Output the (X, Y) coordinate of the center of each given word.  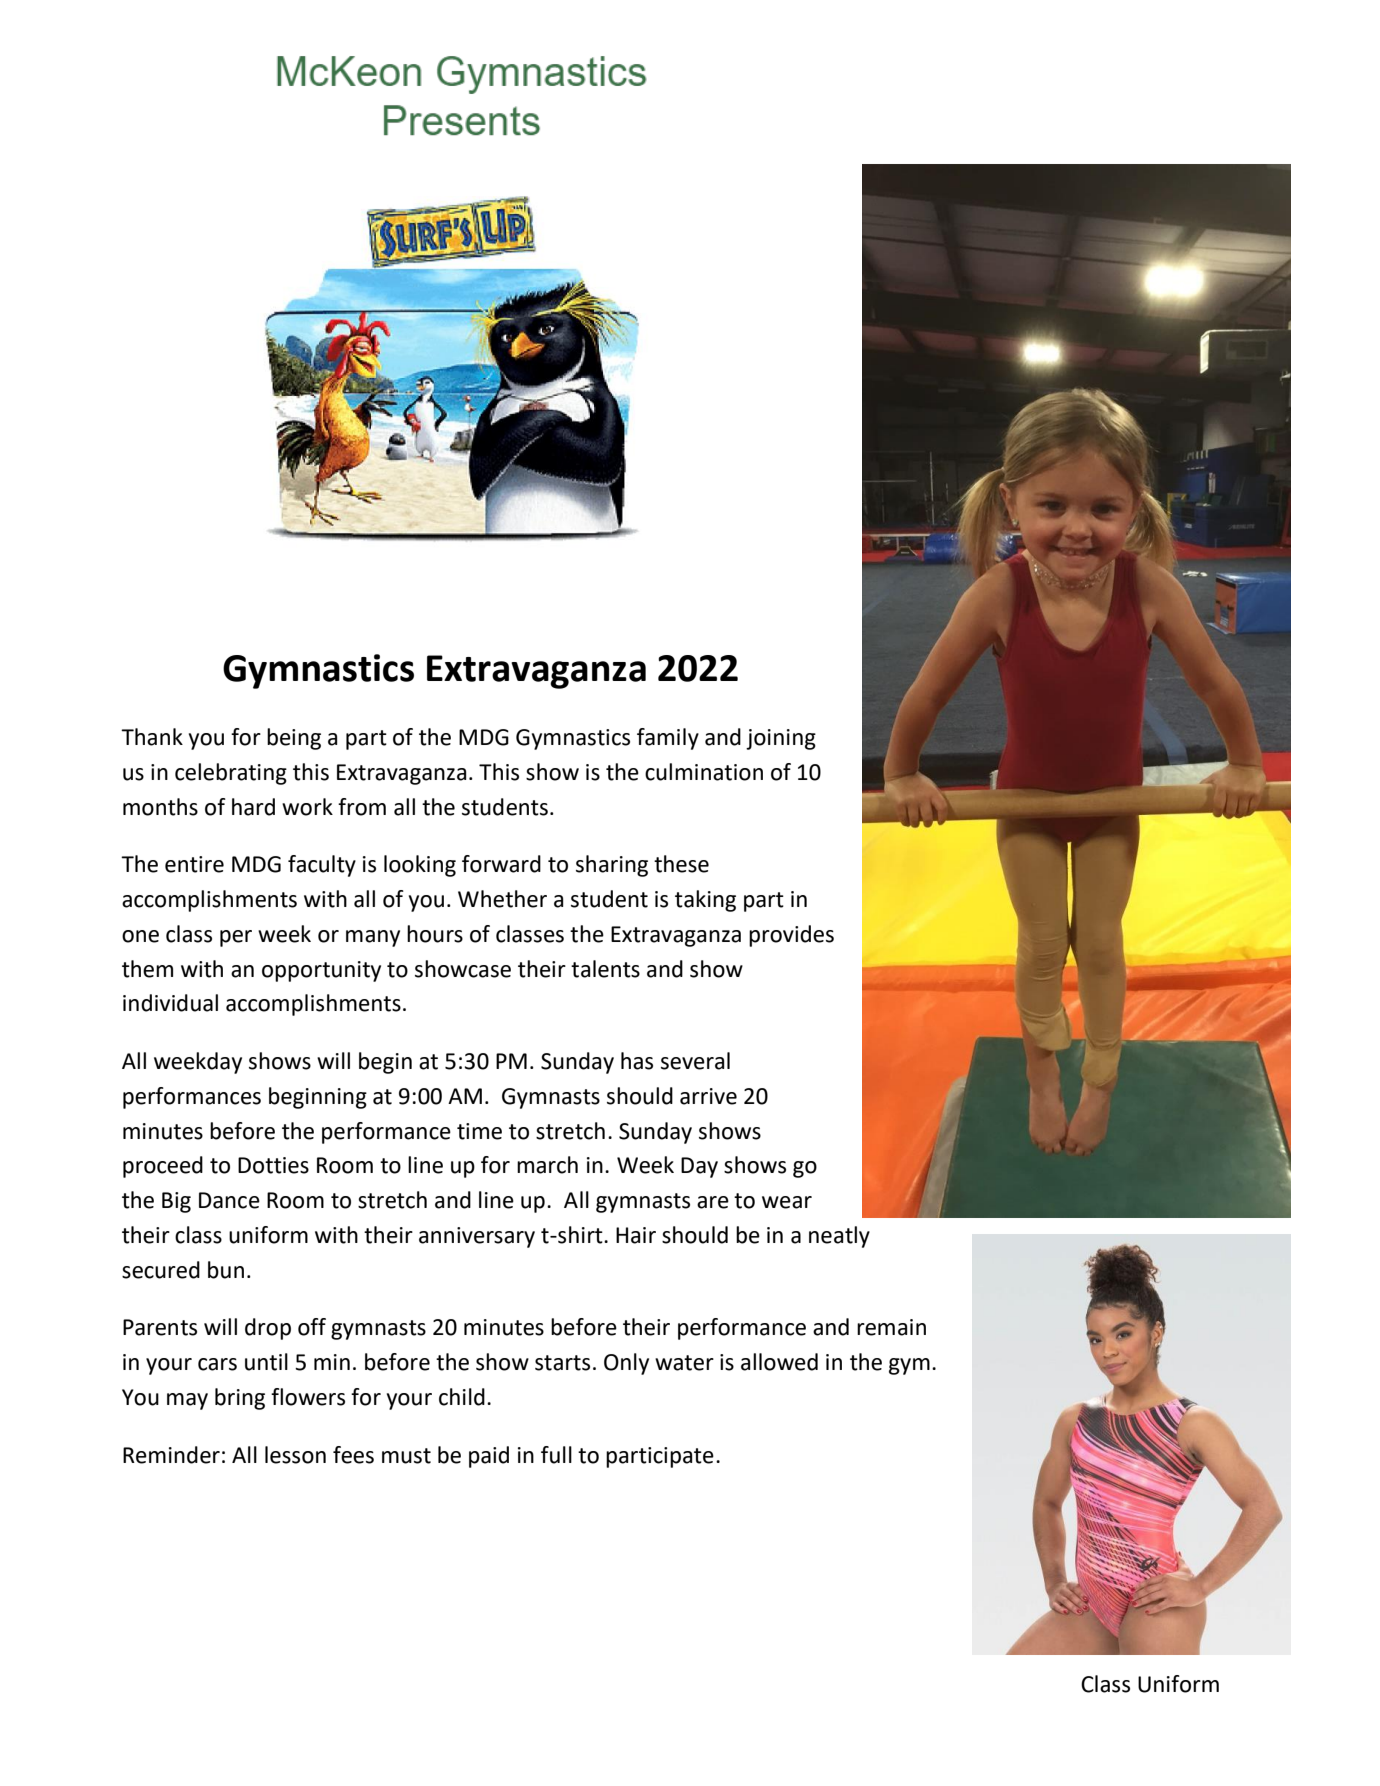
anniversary (477, 1237)
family (668, 739)
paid (489, 1457)
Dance (229, 1200)
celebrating (231, 774)
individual (170, 1003)
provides (791, 936)
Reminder (171, 1455)
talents (605, 969)
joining (781, 739)
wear (787, 1202)
